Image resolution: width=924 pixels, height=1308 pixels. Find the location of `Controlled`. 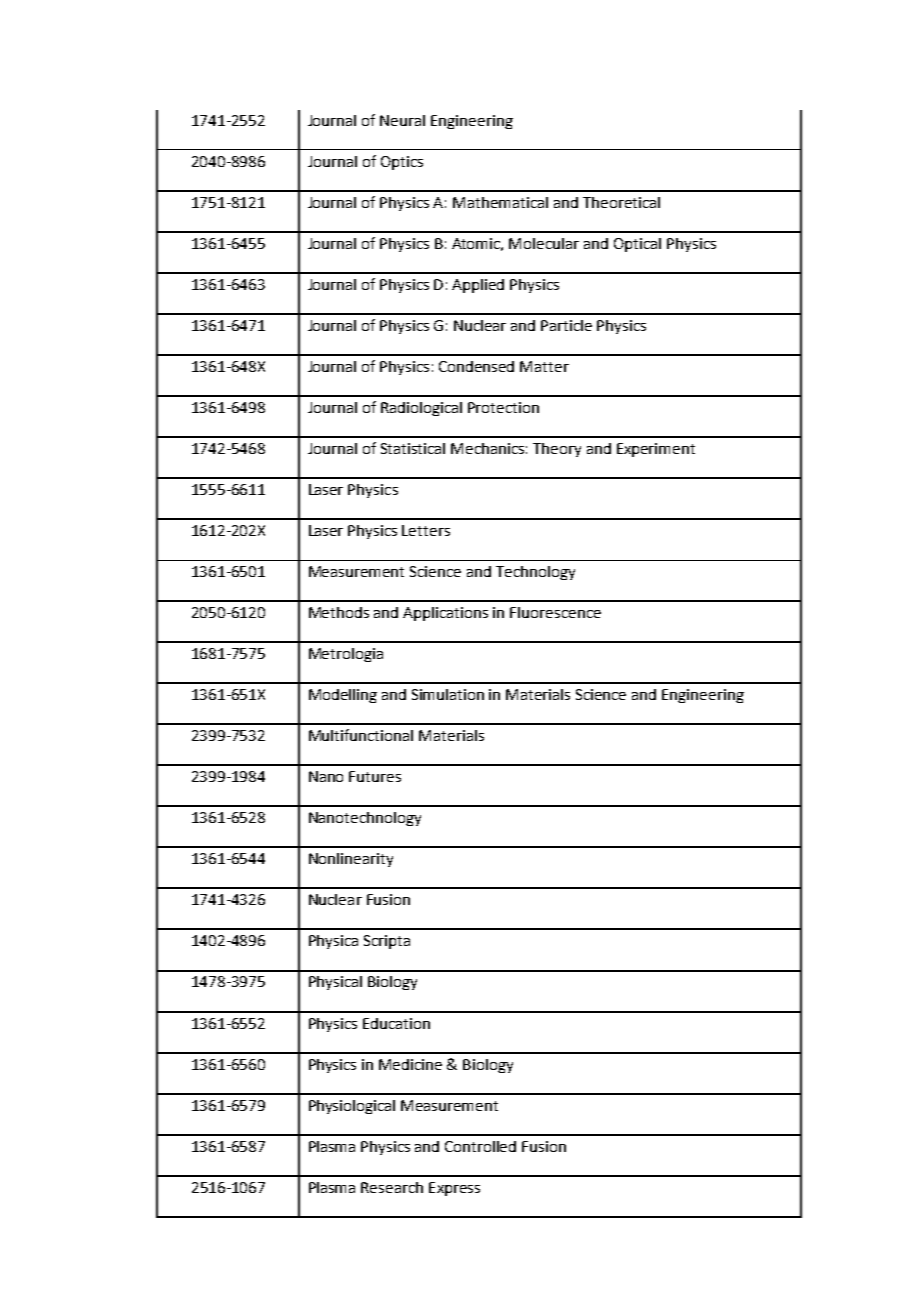

Controlled is located at coordinates (480, 1146).
